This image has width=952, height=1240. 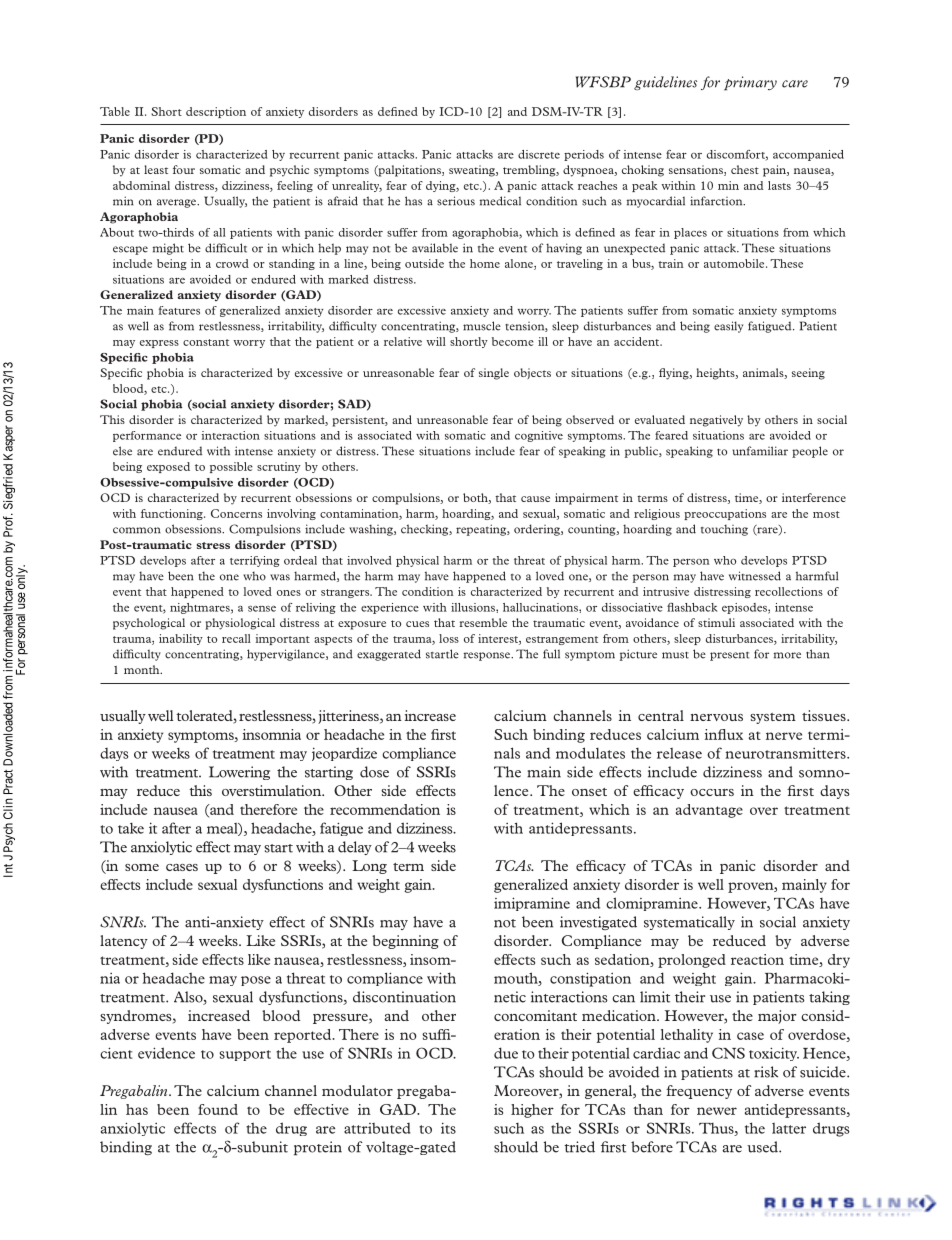 I want to click on imipramine, so click(x=532, y=904).
